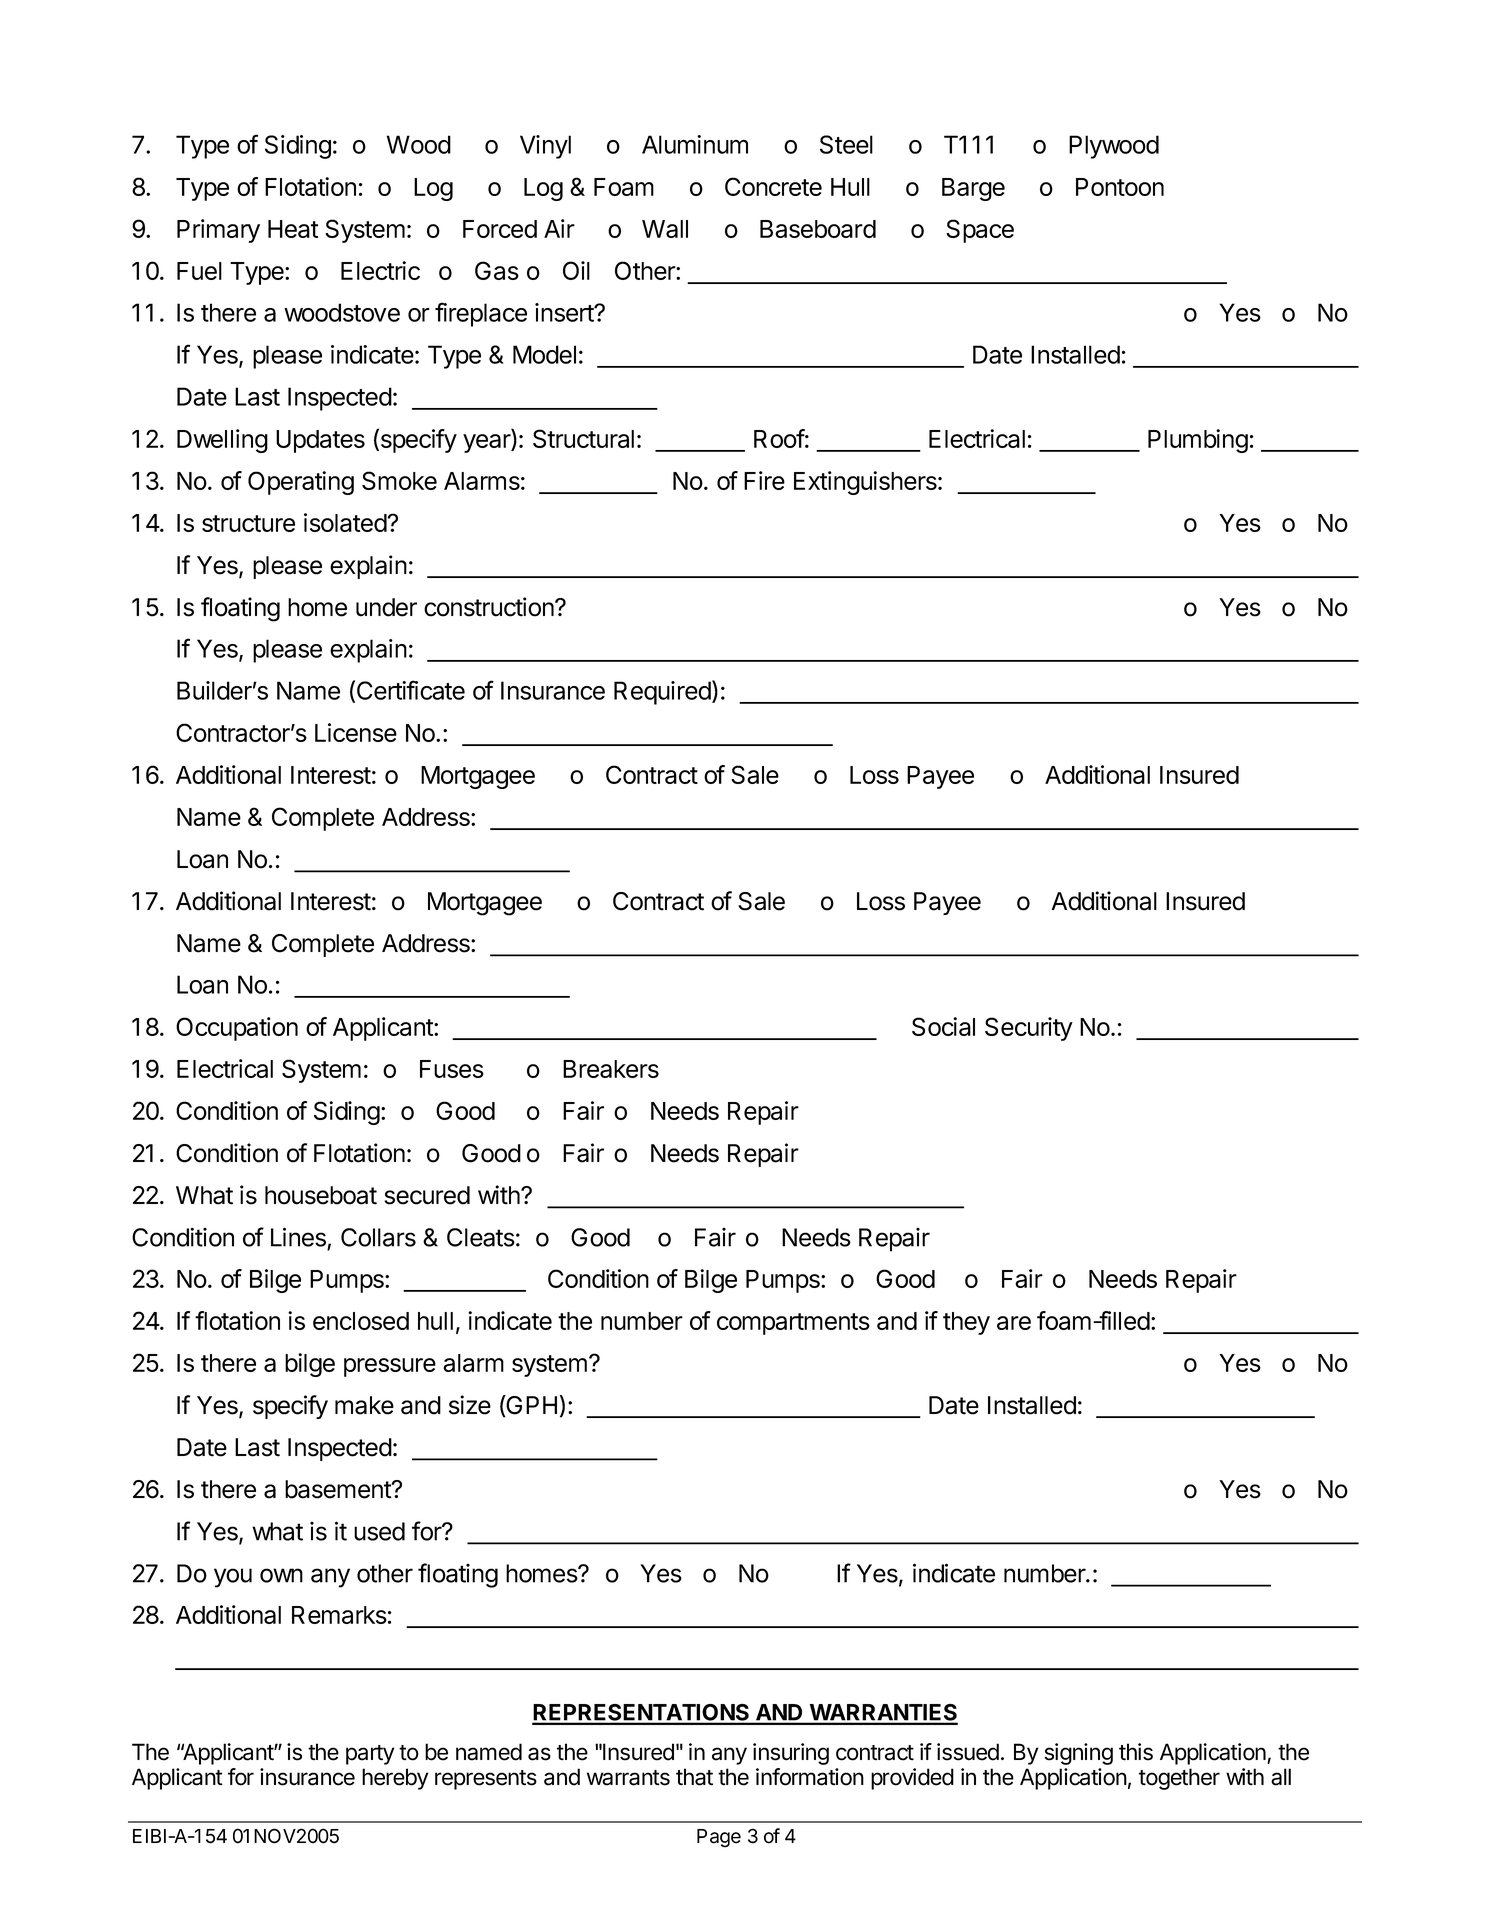 The height and width of the screenshot is (1929, 1490). What do you see at coordinates (1079, 1754) in the screenshot?
I see `signing` at bounding box center [1079, 1754].
